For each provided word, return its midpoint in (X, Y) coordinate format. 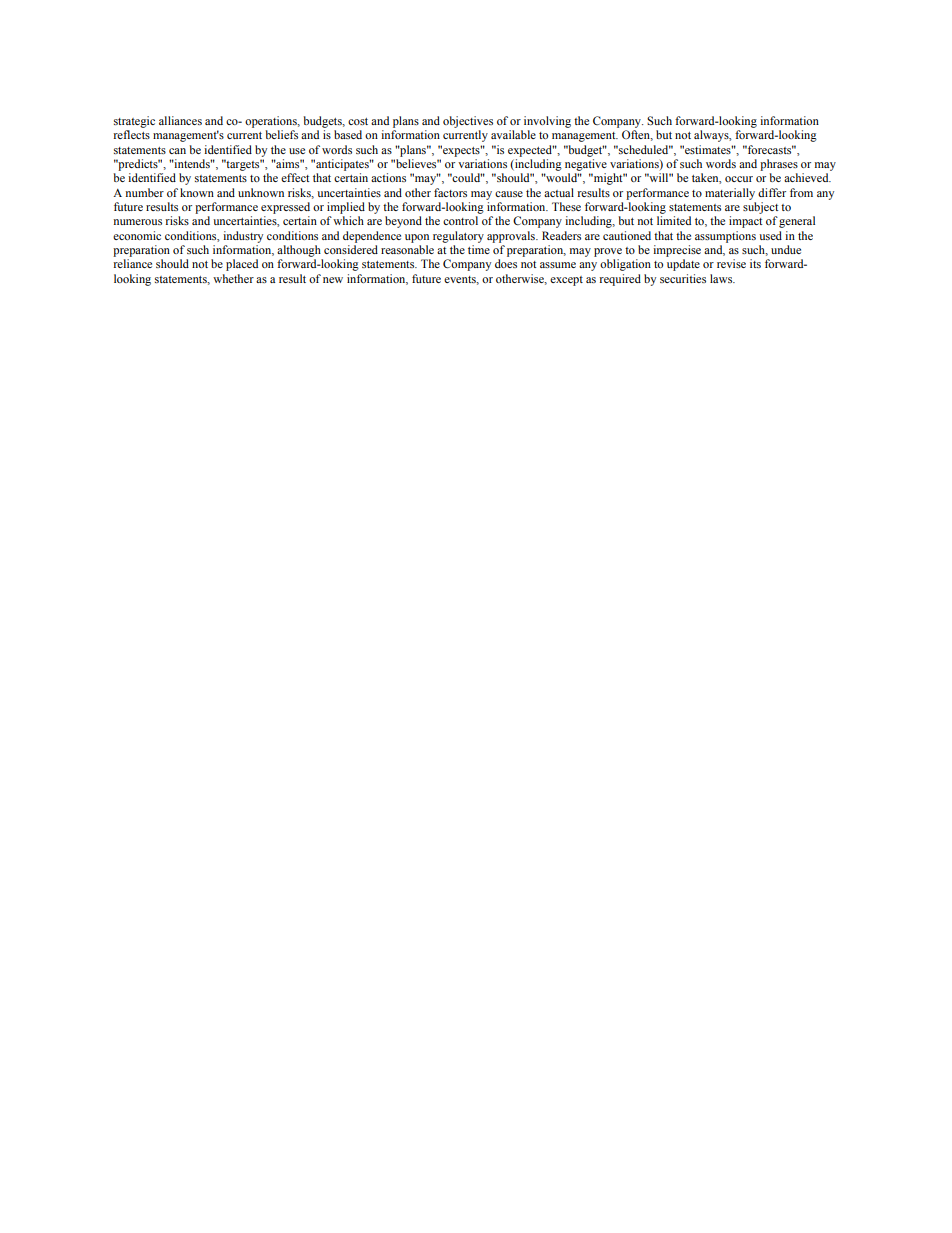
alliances (180, 120)
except (566, 281)
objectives (468, 122)
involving (547, 122)
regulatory (458, 237)
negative (586, 165)
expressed (285, 208)
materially (730, 194)
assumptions (725, 237)
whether (233, 278)
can (177, 151)
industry (243, 237)
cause (509, 194)
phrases (779, 165)
